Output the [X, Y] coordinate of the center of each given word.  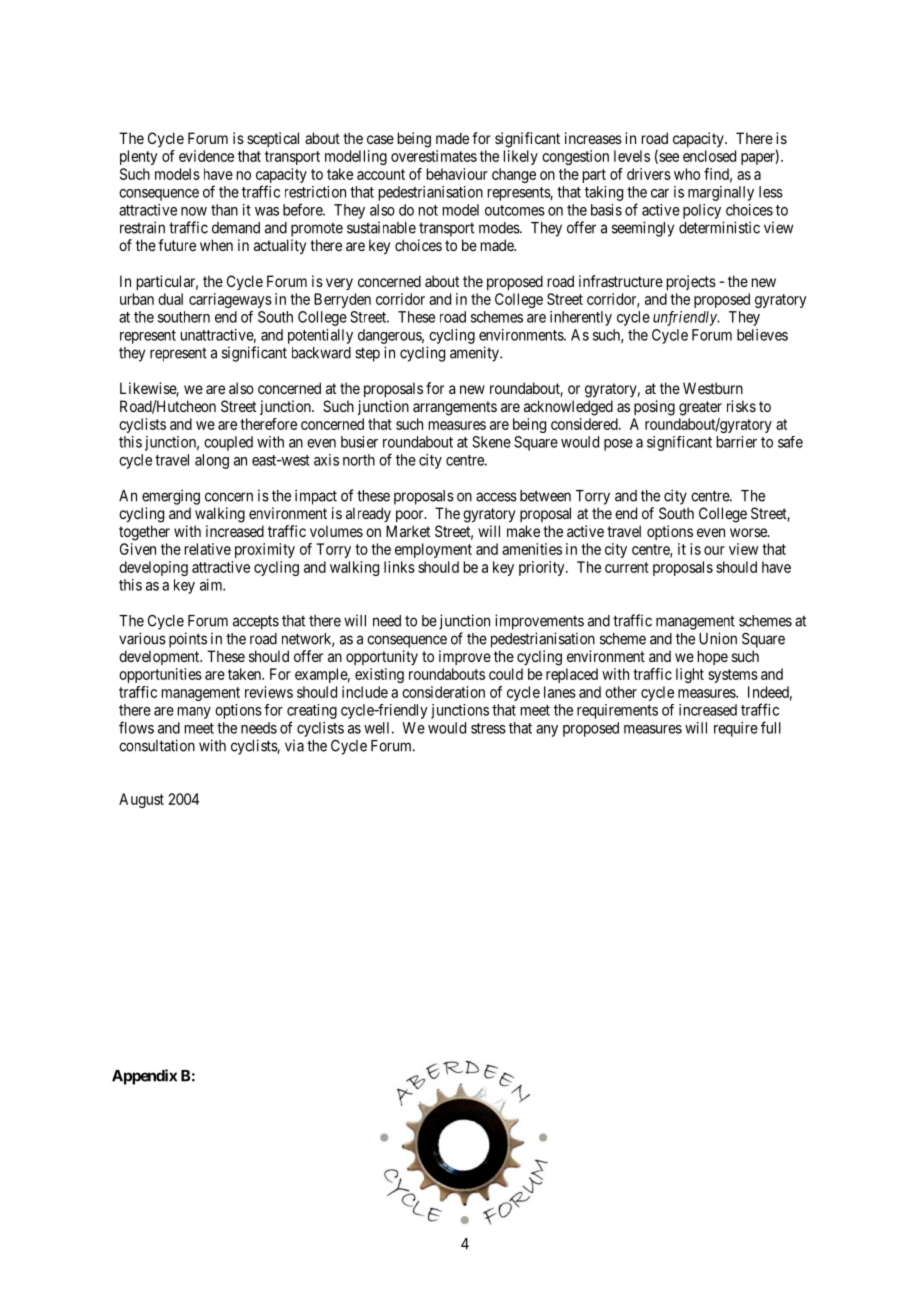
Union [718, 638]
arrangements [455, 408]
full [771, 727]
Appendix [144, 1077]
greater [700, 408]
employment [433, 550]
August [141, 800]
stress [488, 728]
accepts [256, 622]
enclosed [709, 156]
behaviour [457, 174]
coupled [228, 443]
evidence [206, 156]
